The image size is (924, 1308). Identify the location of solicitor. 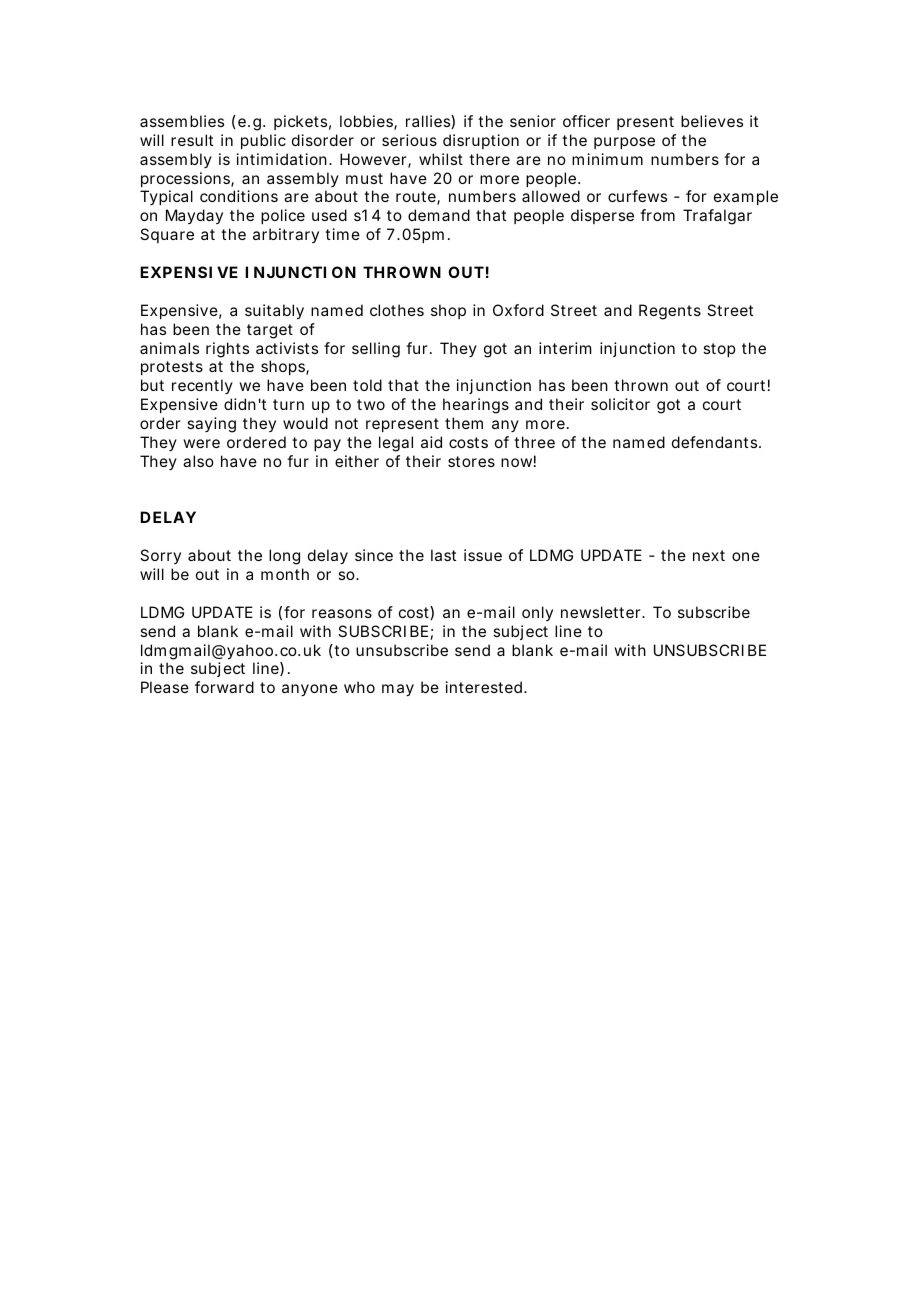
(620, 404).
